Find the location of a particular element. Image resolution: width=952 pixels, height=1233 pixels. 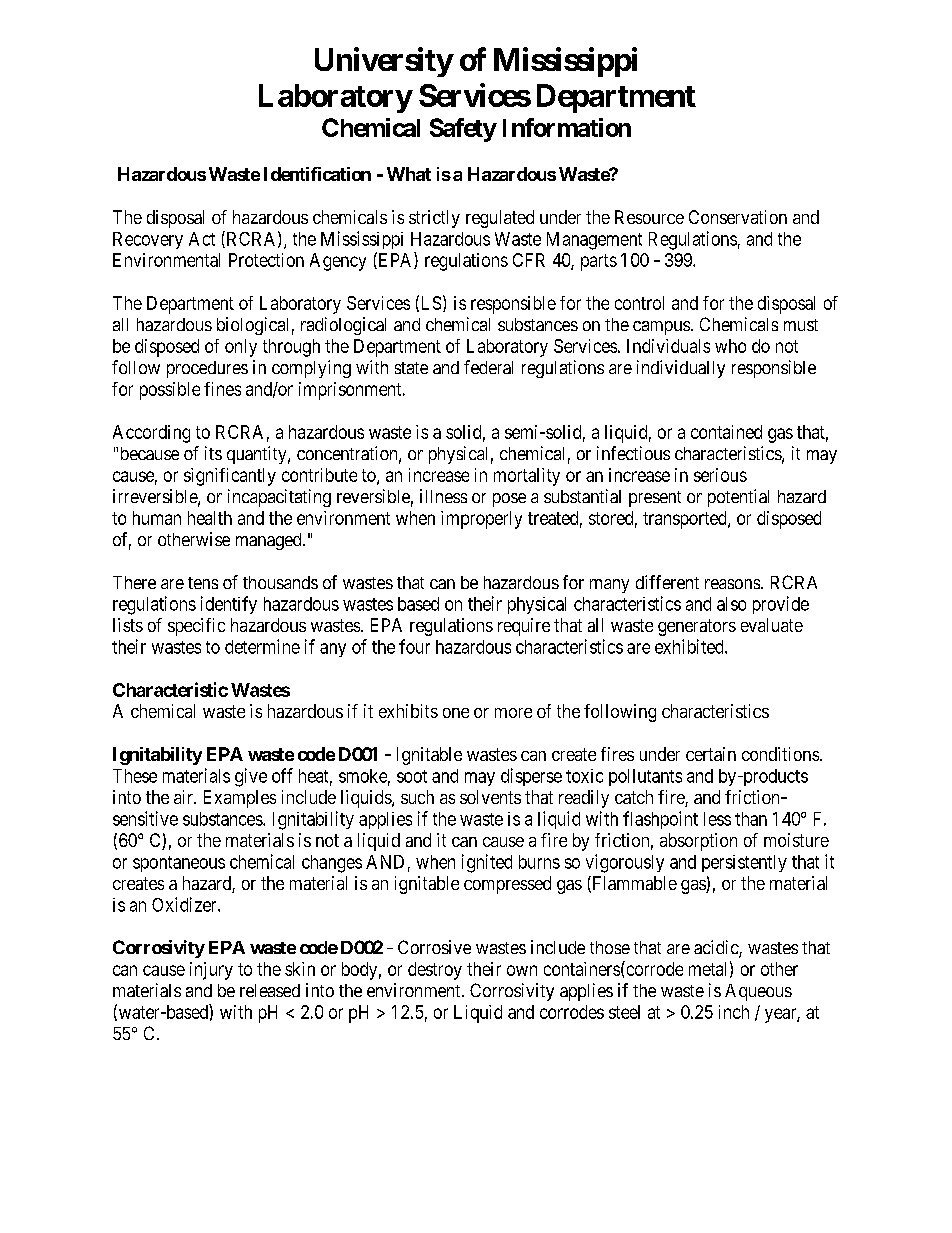

individually is located at coordinates (681, 369).
